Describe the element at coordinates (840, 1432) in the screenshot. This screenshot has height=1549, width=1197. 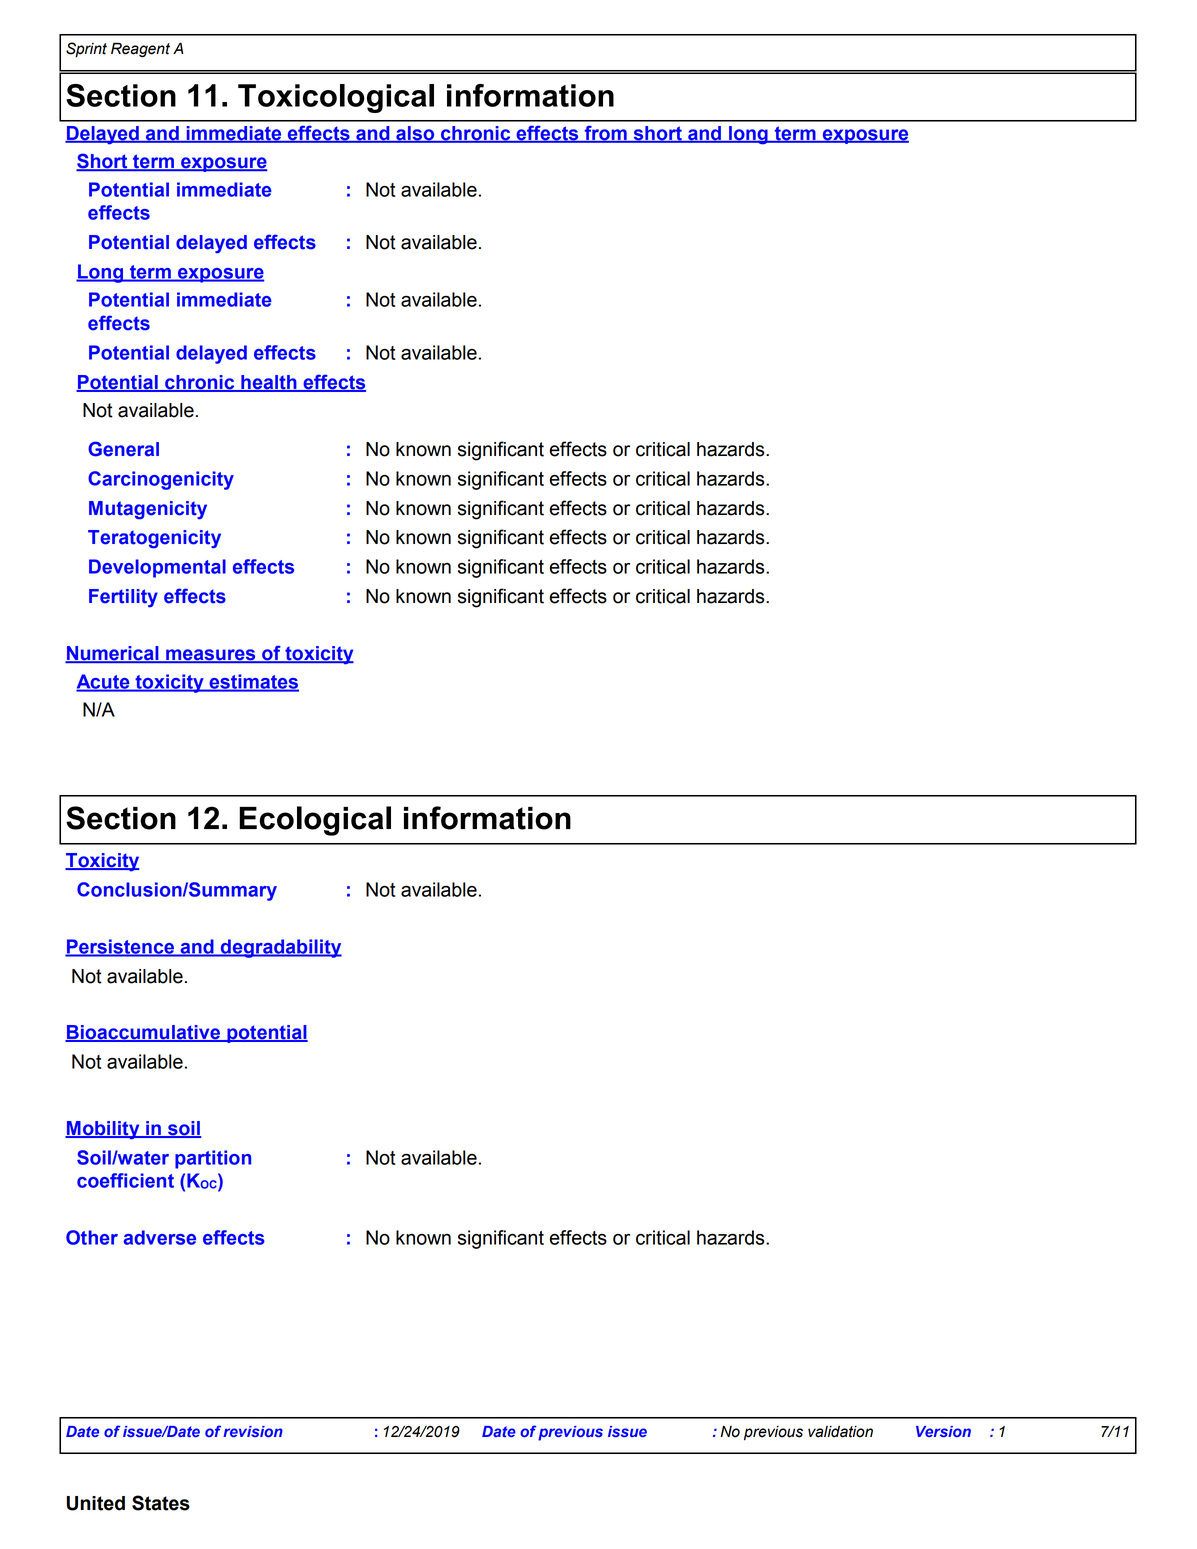
I see `validation` at that location.
